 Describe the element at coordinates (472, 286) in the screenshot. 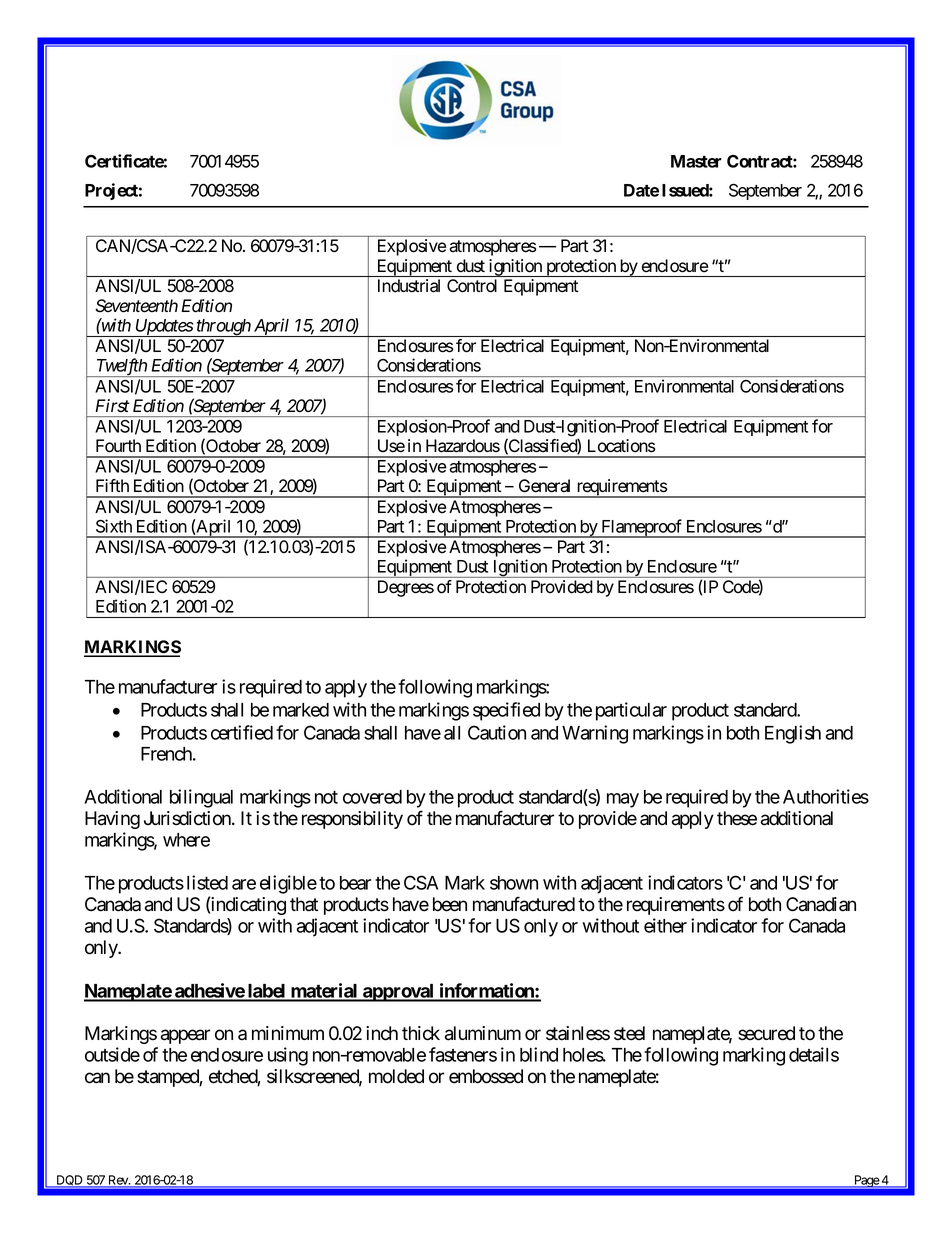

I see `Control` at that location.
